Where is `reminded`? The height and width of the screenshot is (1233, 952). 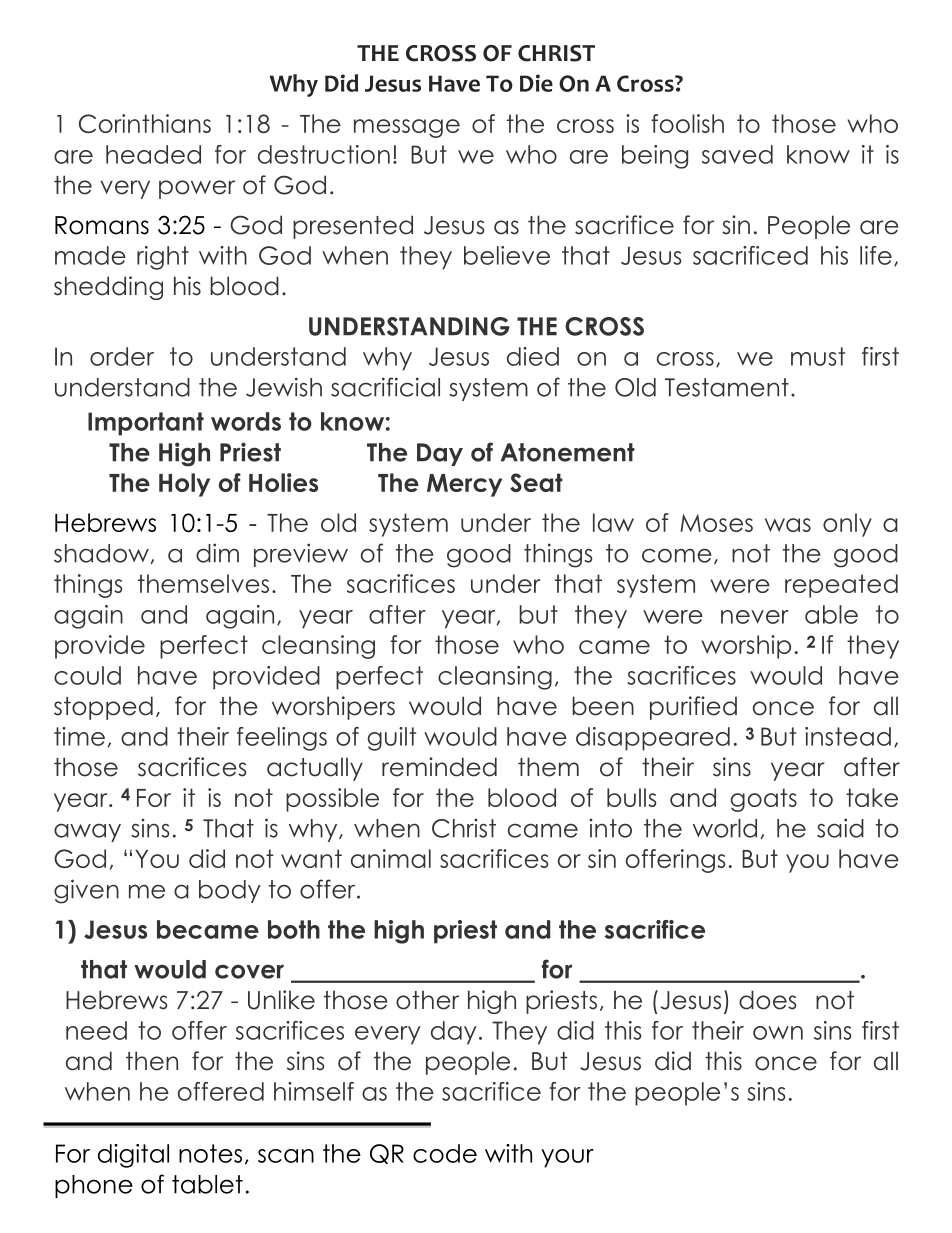 reminded is located at coordinates (439, 767).
